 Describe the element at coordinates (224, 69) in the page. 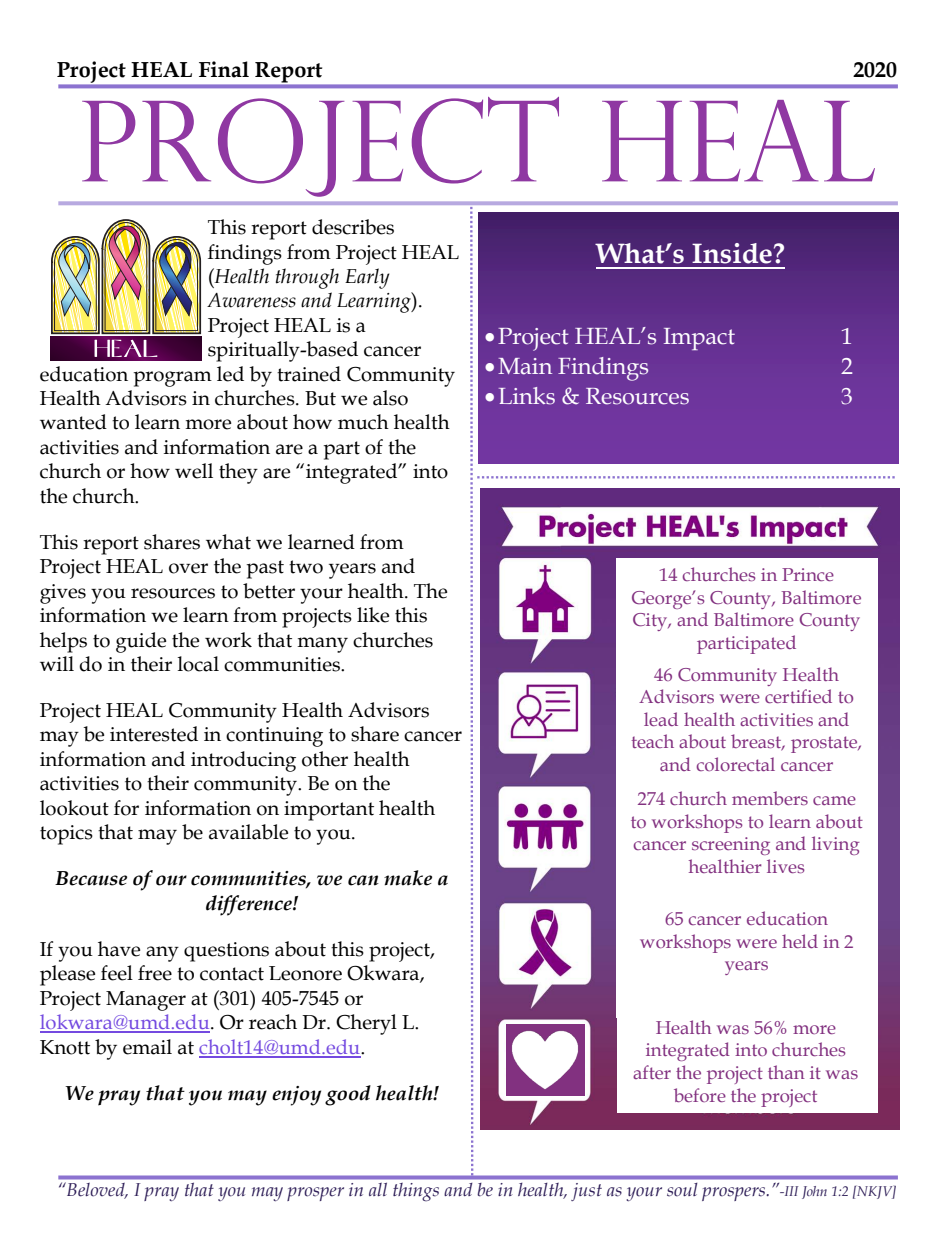

I see `Final` at that location.
